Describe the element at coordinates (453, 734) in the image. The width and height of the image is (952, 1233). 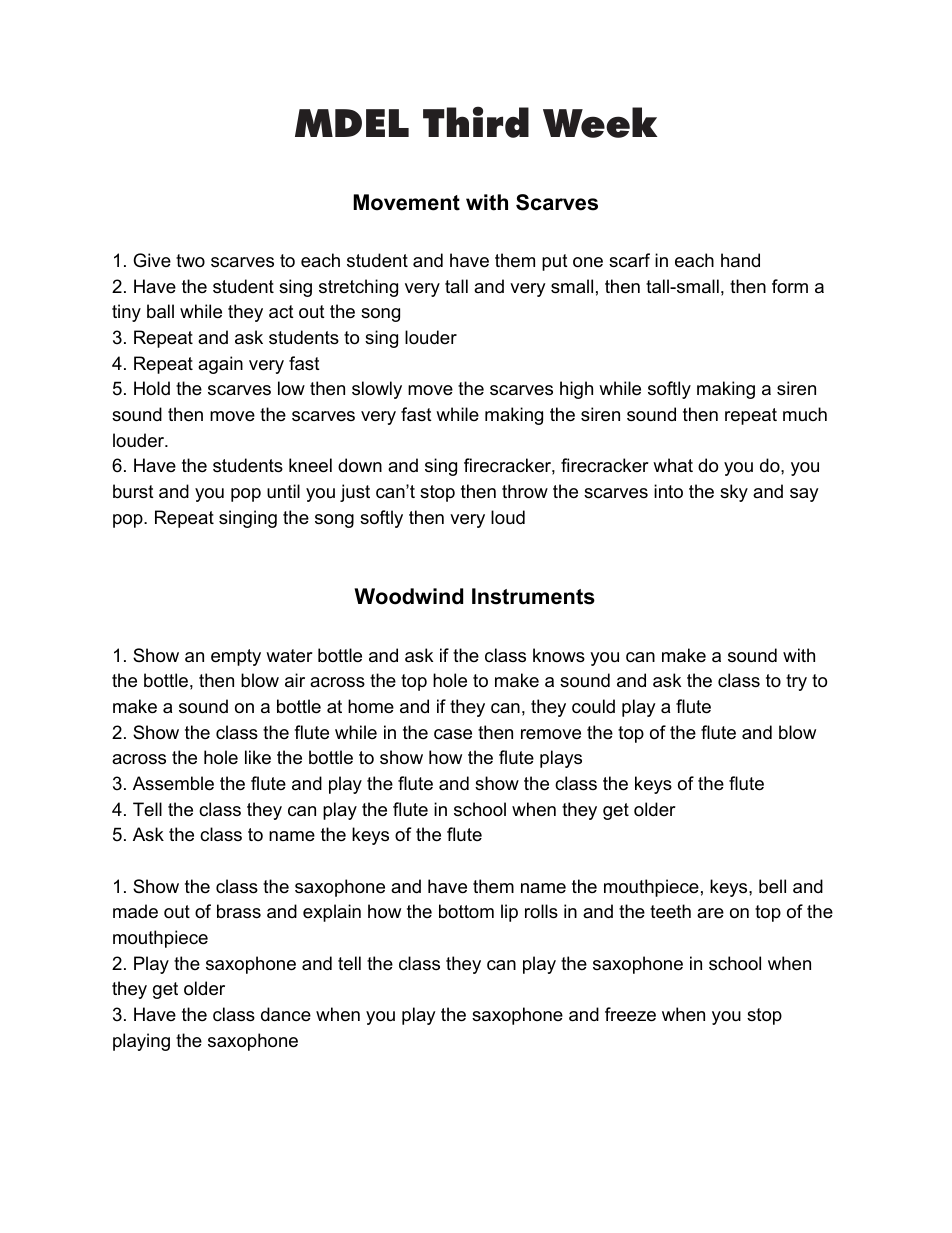
I see `case` at that location.
